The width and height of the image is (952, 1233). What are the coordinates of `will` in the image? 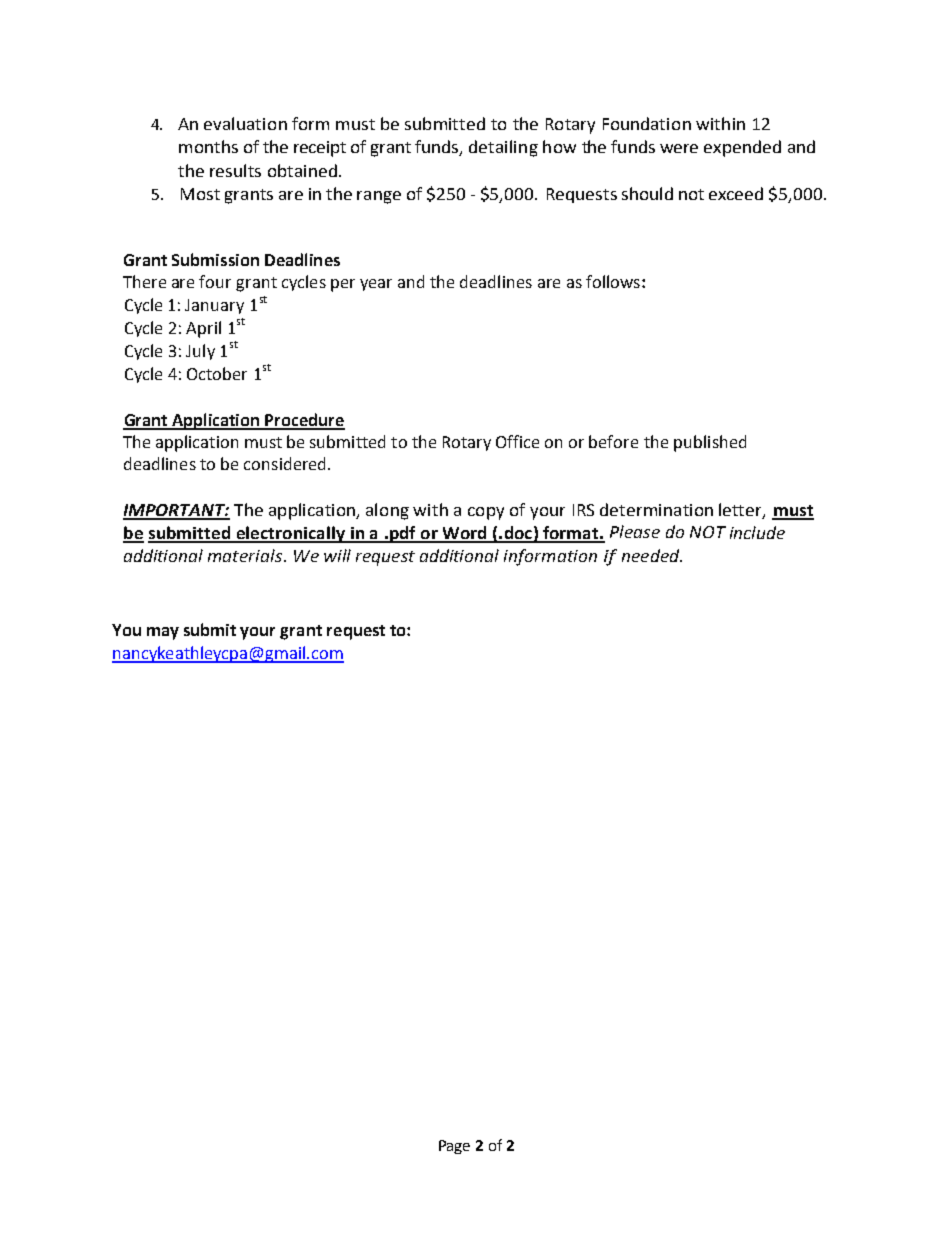 It's located at (337, 555).
